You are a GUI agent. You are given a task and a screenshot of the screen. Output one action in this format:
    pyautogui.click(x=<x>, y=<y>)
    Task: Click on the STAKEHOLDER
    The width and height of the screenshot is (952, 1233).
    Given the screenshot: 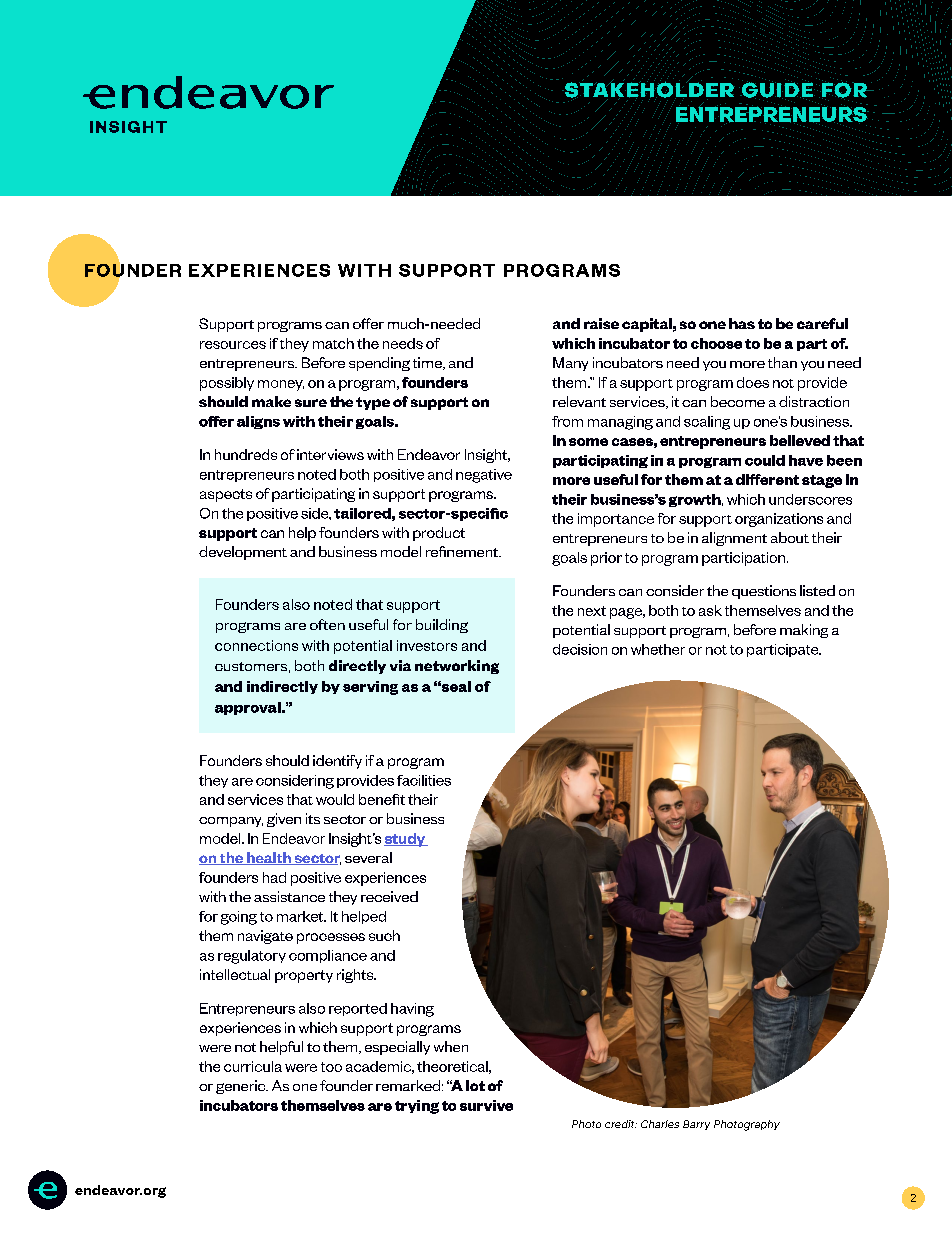 What is the action you would take?
    pyautogui.click(x=649, y=90)
